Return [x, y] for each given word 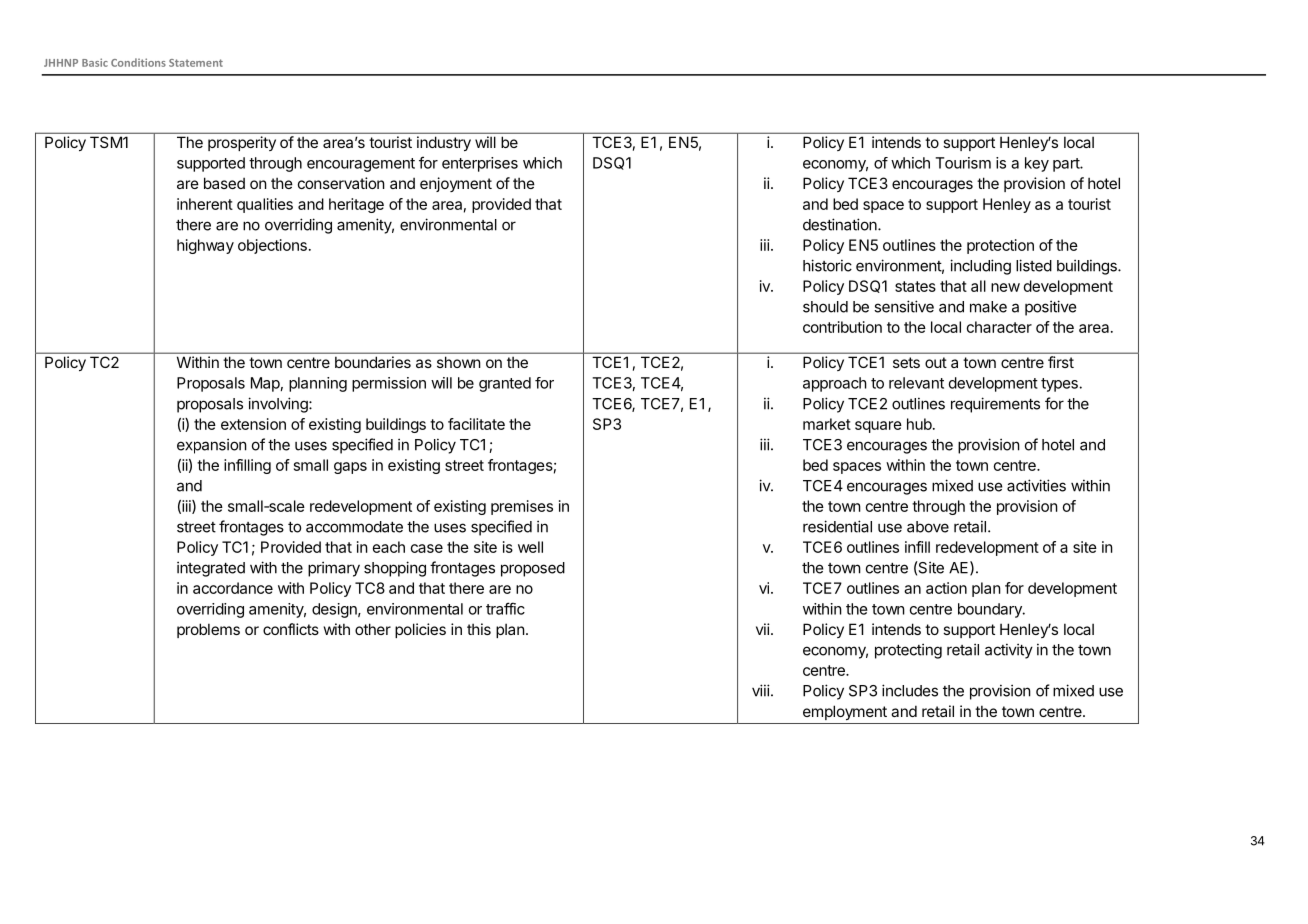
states [915, 286]
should [825, 307]
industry [444, 143]
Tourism [963, 163]
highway [205, 246]
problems [208, 630]
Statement [196, 63]
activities [1036, 485]
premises [522, 507]
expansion [212, 446]
